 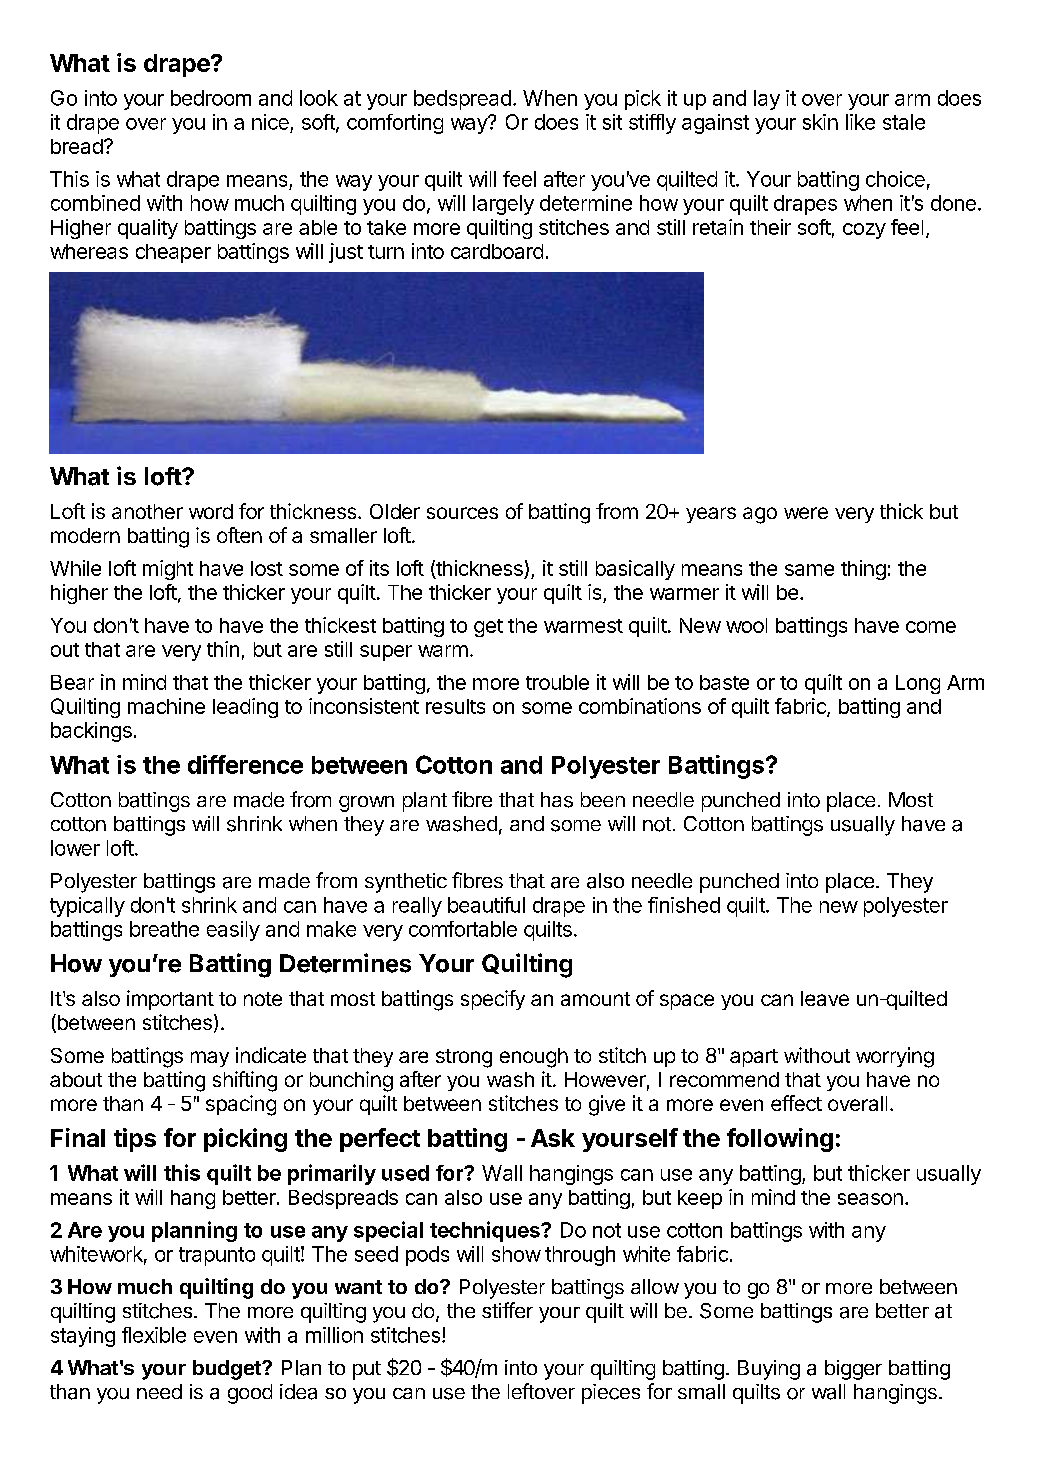 What do you see at coordinates (534, 1058) in the document?
I see `enough` at bounding box center [534, 1058].
